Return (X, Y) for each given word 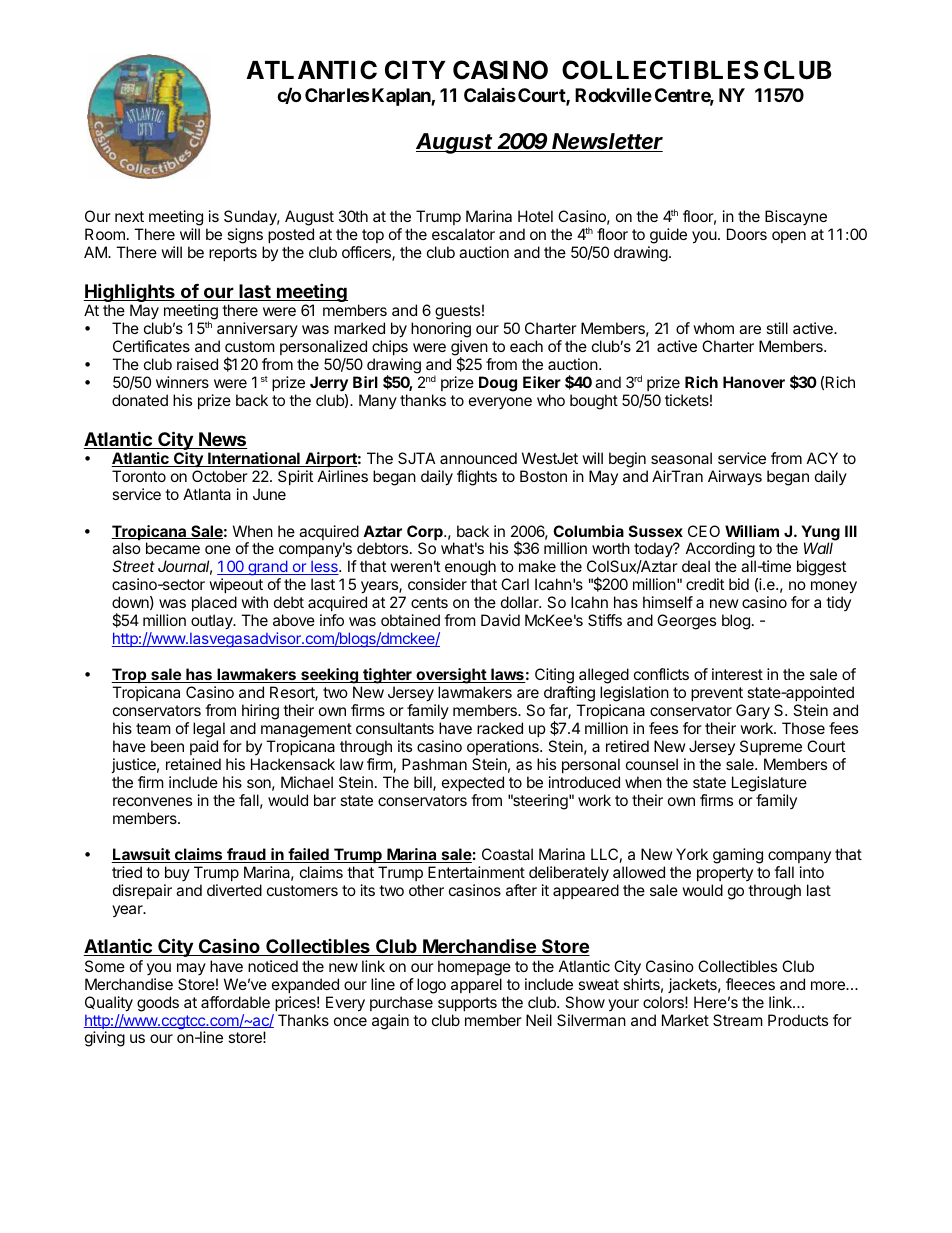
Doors (747, 234)
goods (158, 1004)
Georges (686, 622)
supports (467, 1004)
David (500, 620)
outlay (213, 622)
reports (233, 254)
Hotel (535, 216)
